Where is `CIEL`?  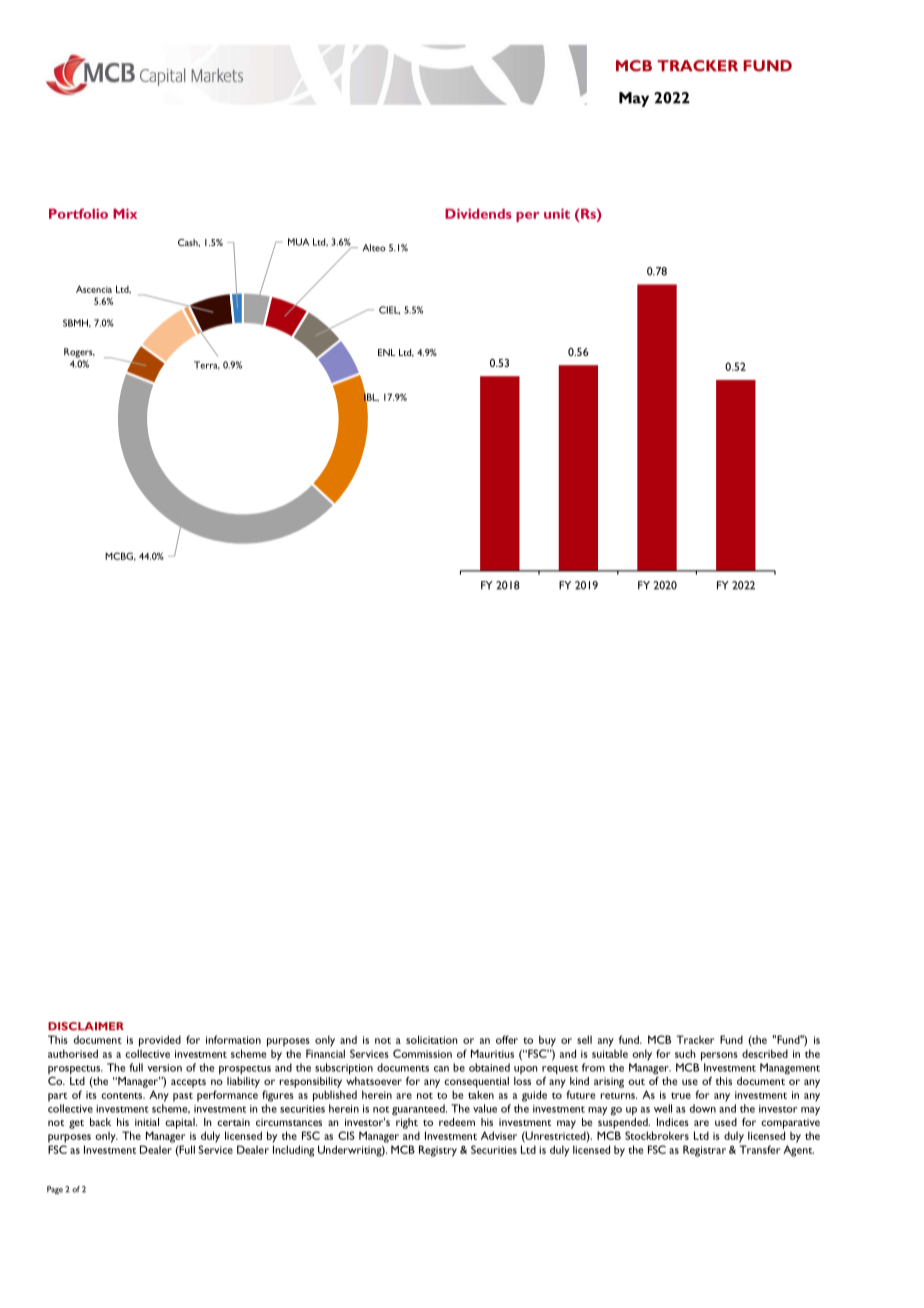
CIEL is located at coordinates (389, 310).
